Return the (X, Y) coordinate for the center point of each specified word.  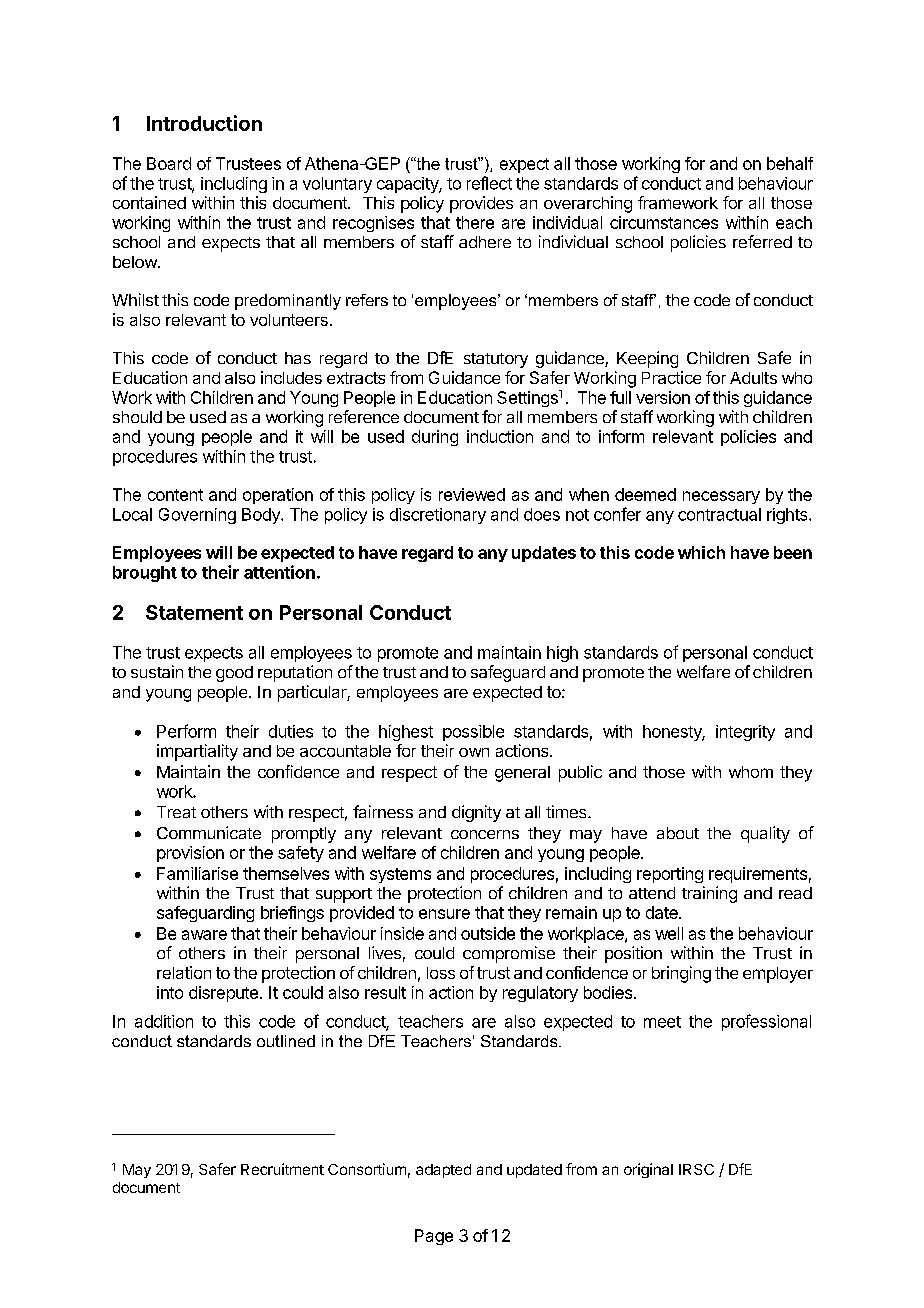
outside (488, 933)
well (669, 933)
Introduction (204, 123)
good (234, 674)
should (137, 417)
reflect (489, 183)
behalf (790, 163)
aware (204, 935)
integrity (745, 733)
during (435, 438)
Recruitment (282, 1169)
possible (473, 733)
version (663, 397)
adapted (443, 1171)
